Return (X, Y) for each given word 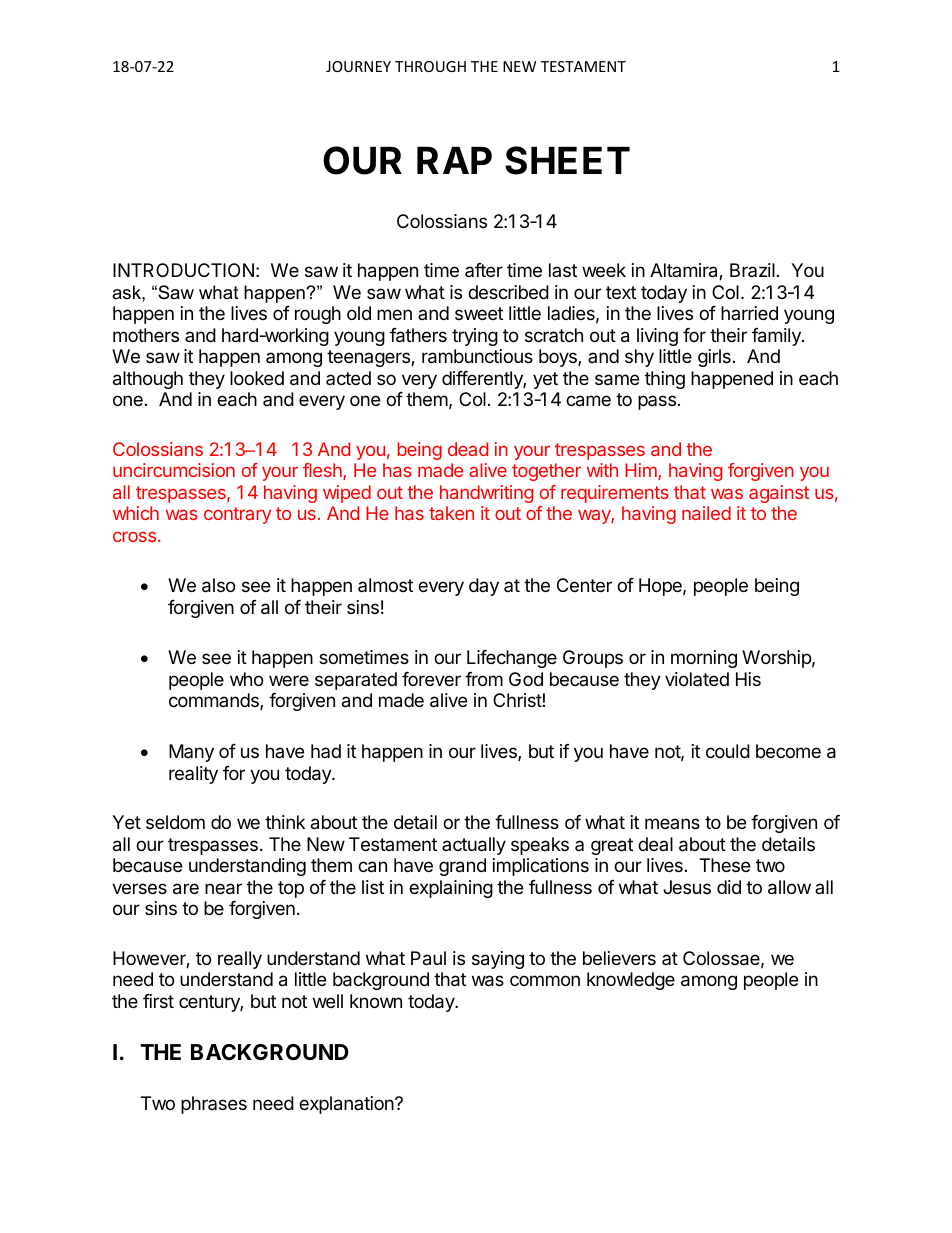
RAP (454, 160)
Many (191, 753)
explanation (347, 1105)
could (728, 751)
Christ (517, 700)
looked (257, 378)
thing (665, 380)
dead (468, 449)
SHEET (567, 160)
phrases (214, 1105)
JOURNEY (358, 66)
